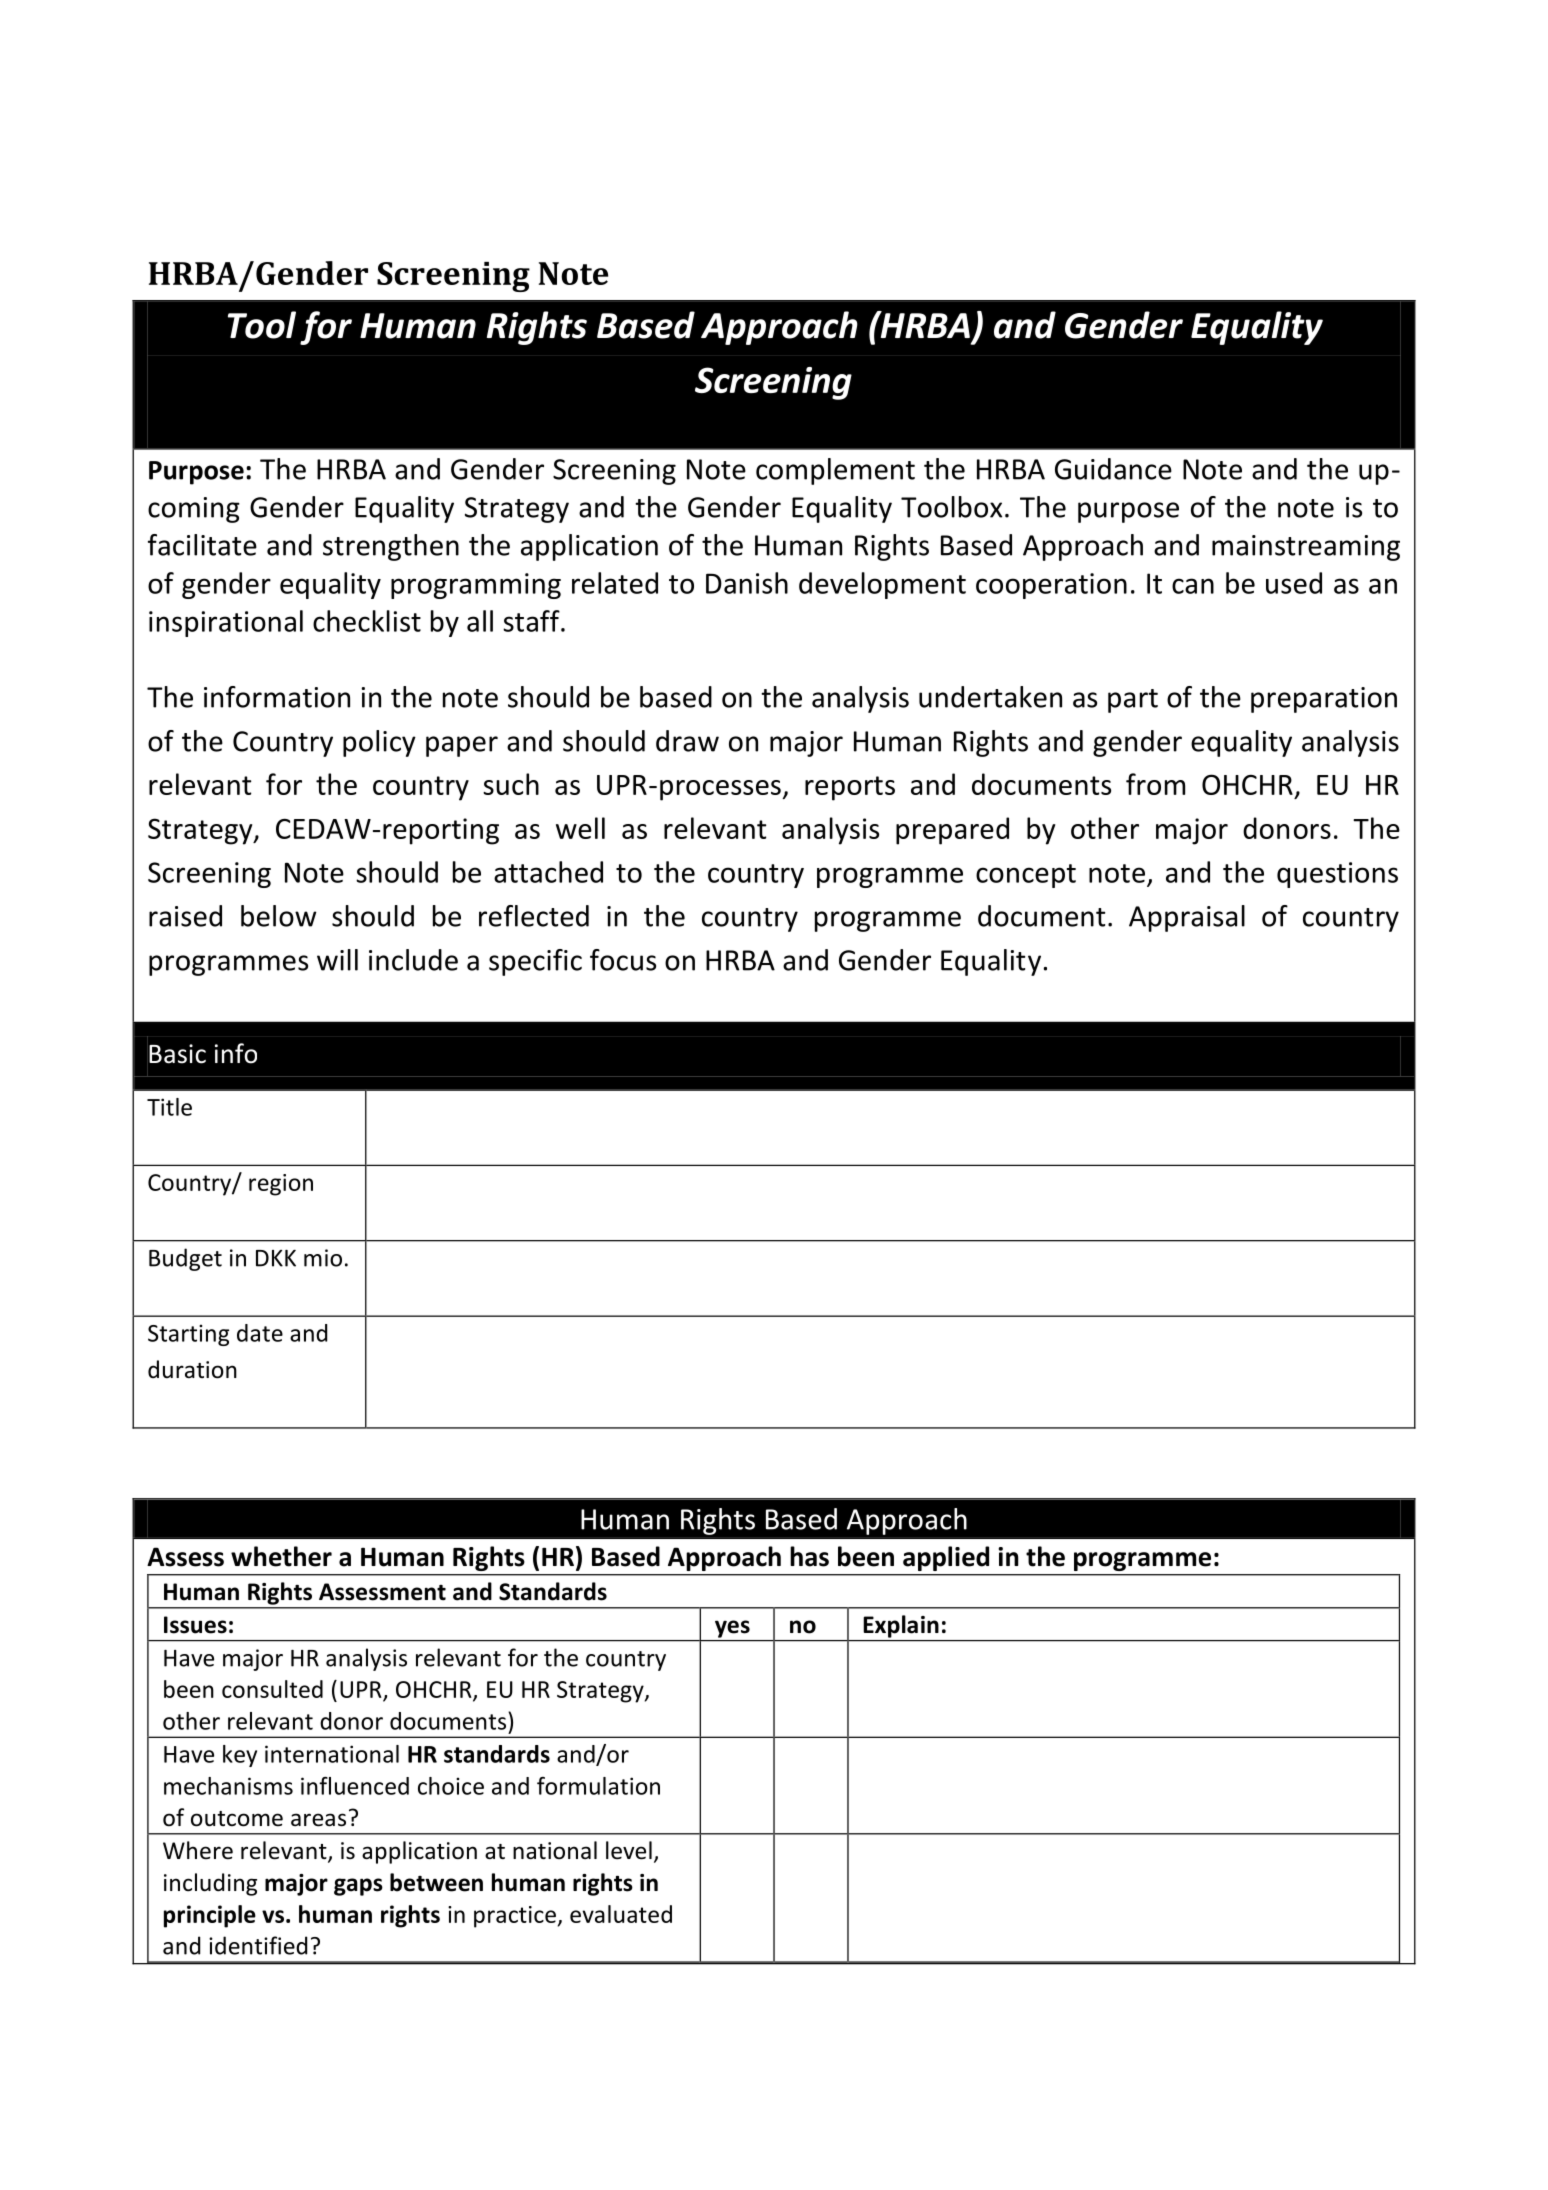 This image has height=2190, width=1548. Describe the element at coordinates (1113, 469) in the image. I see `Guidance` at that location.
